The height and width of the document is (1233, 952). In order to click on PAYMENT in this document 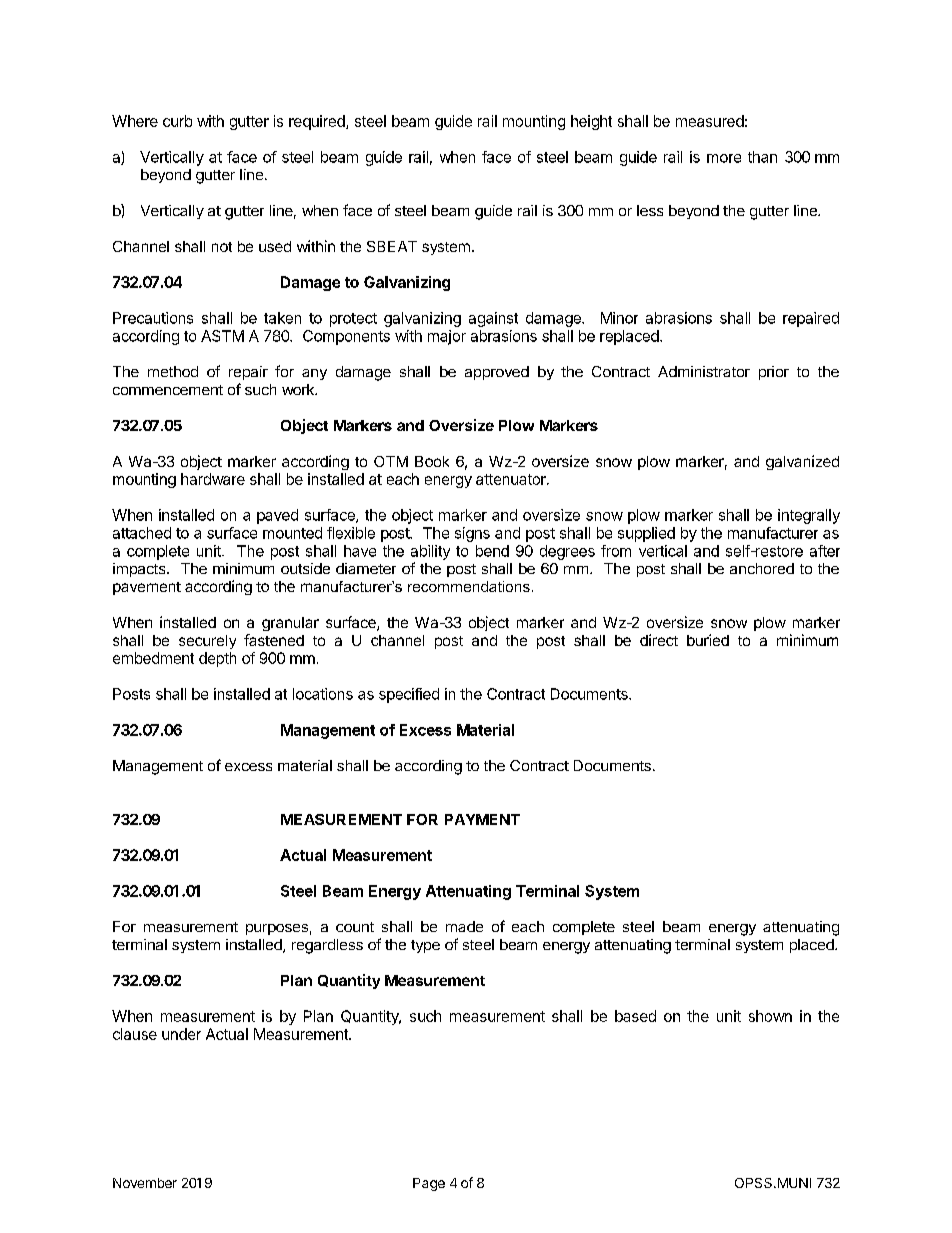, I will do `click(482, 819)`.
